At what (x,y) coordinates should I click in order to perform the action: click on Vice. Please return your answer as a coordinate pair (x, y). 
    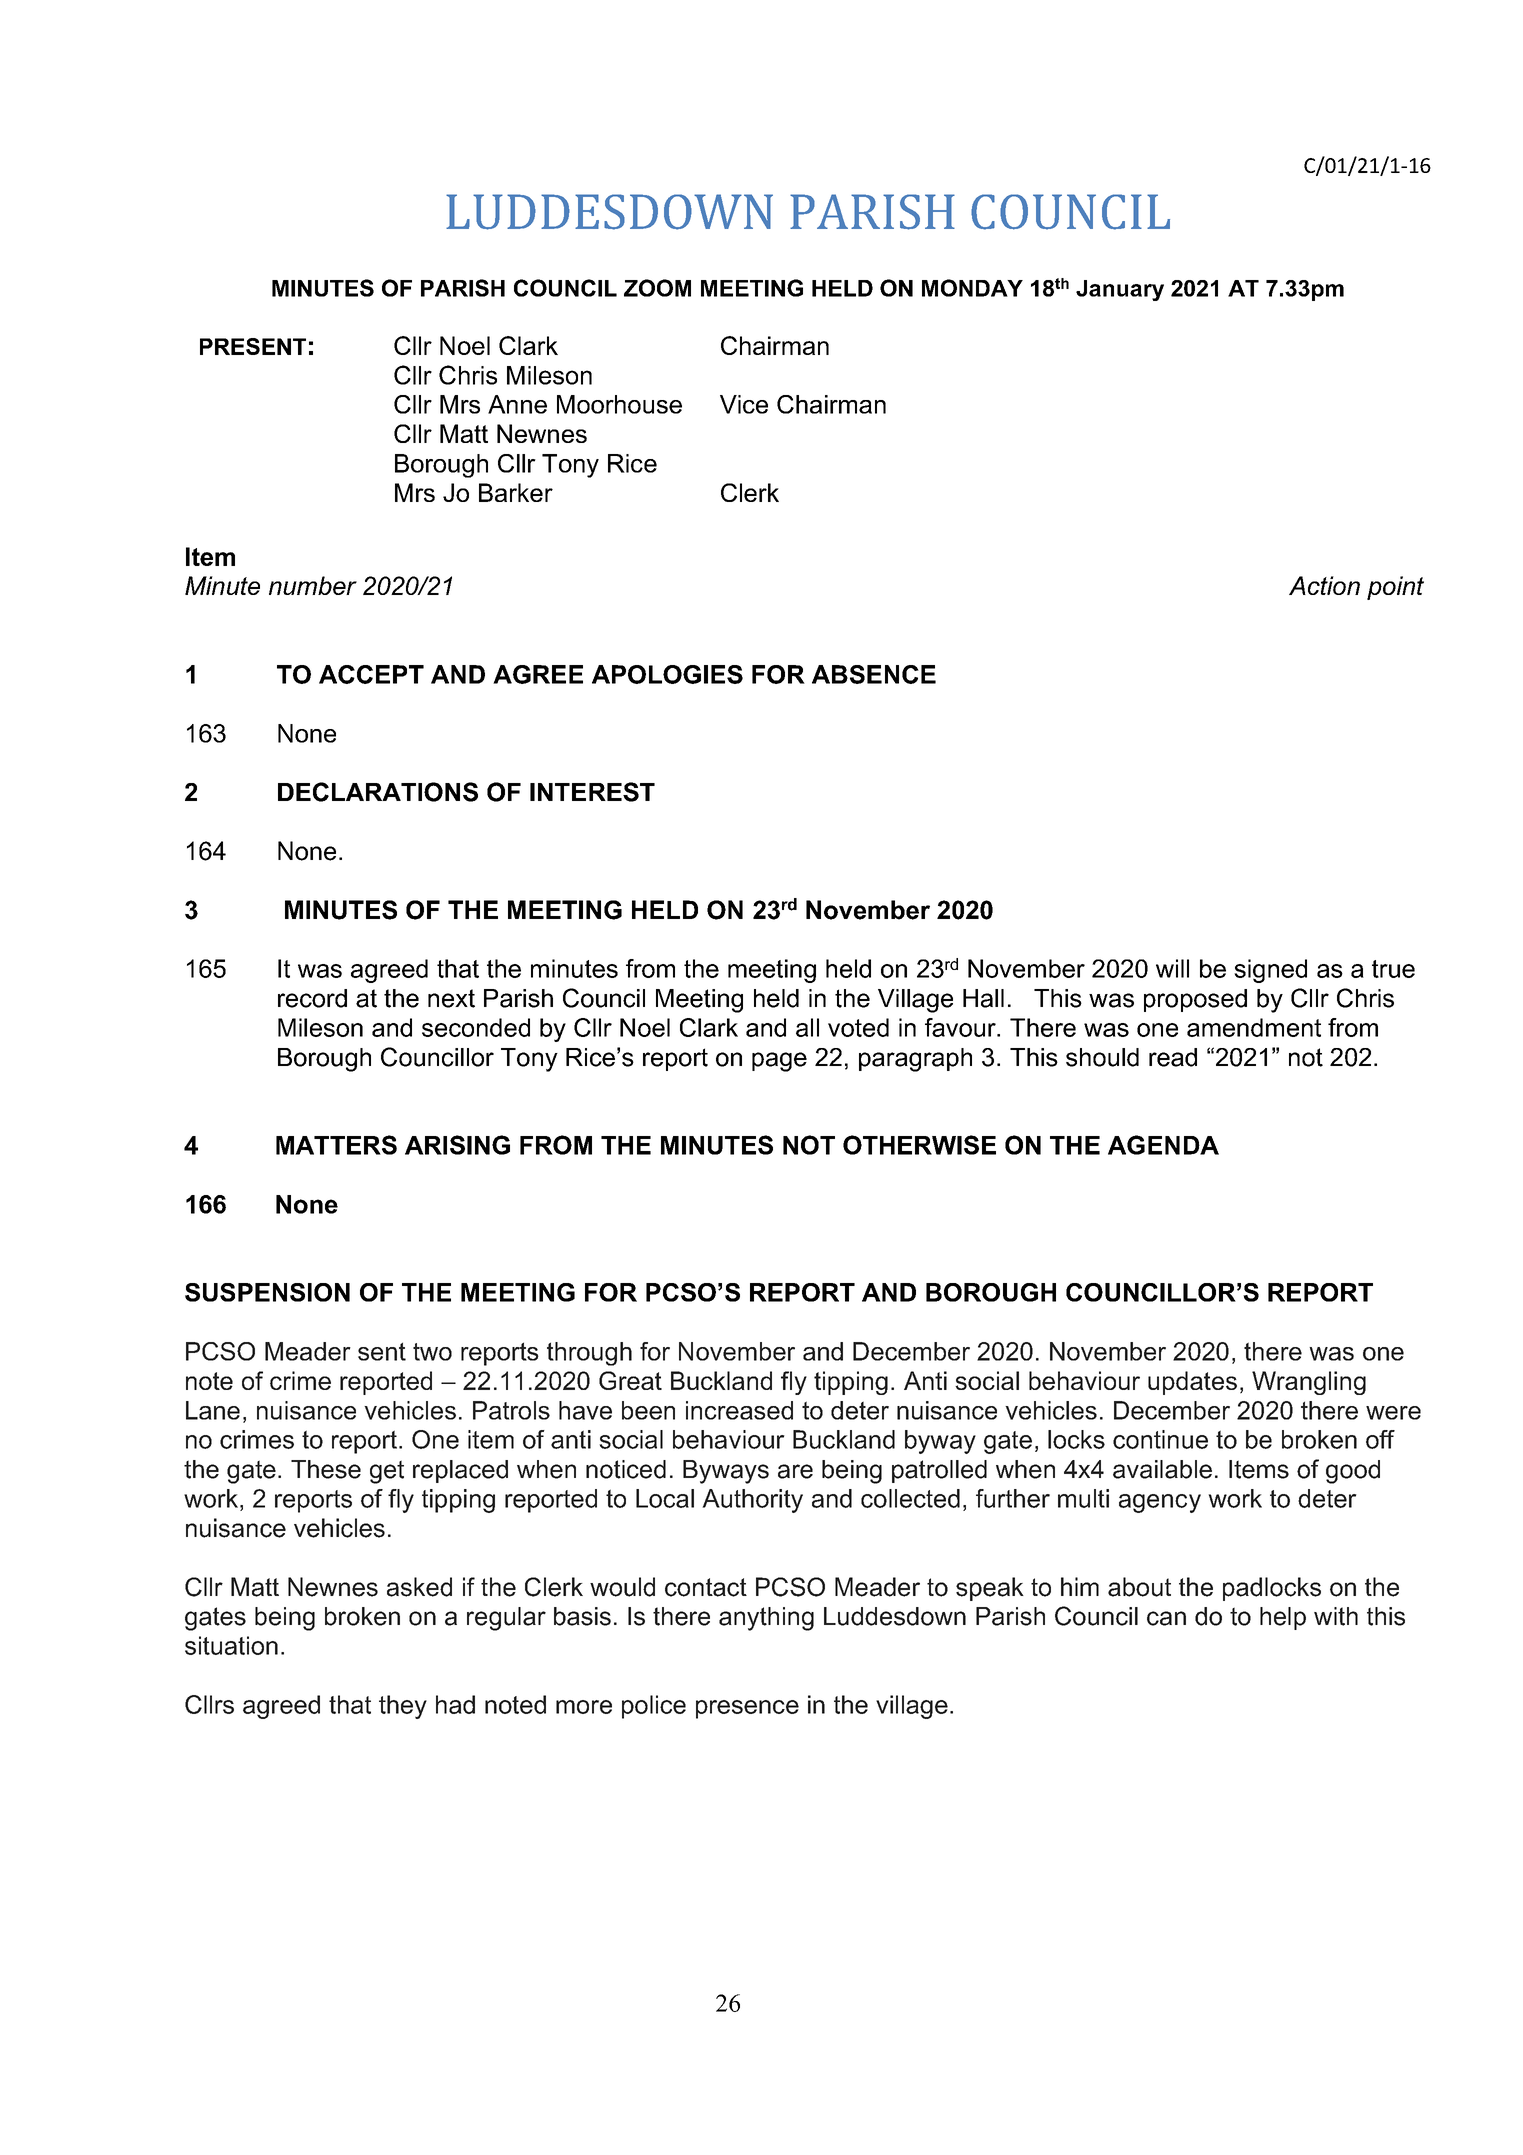
    Looking at the image, I should click on (744, 404).
